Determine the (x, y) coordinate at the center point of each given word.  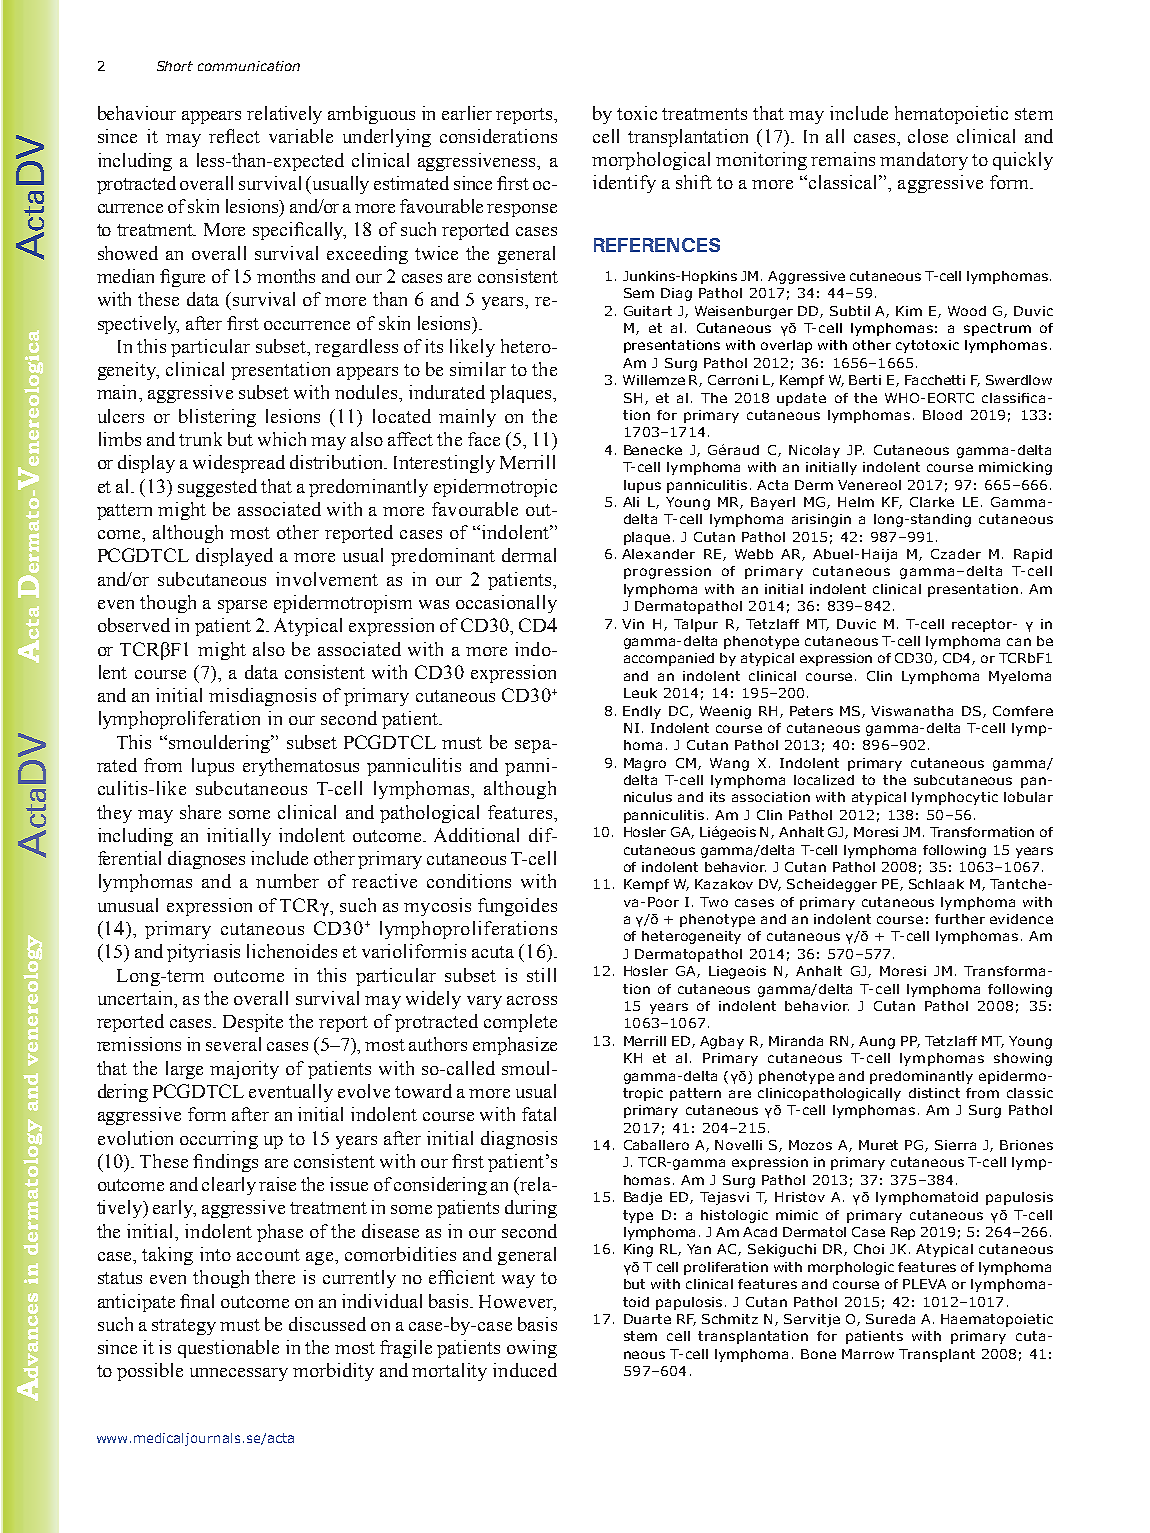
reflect (234, 136)
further (960, 919)
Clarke (932, 502)
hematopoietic (951, 115)
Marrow (868, 1354)
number (287, 881)
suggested (217, 488)
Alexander (658, 554)
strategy (184, 1327)
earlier (467, 113)
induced (525, 1370)
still (541, 975)
